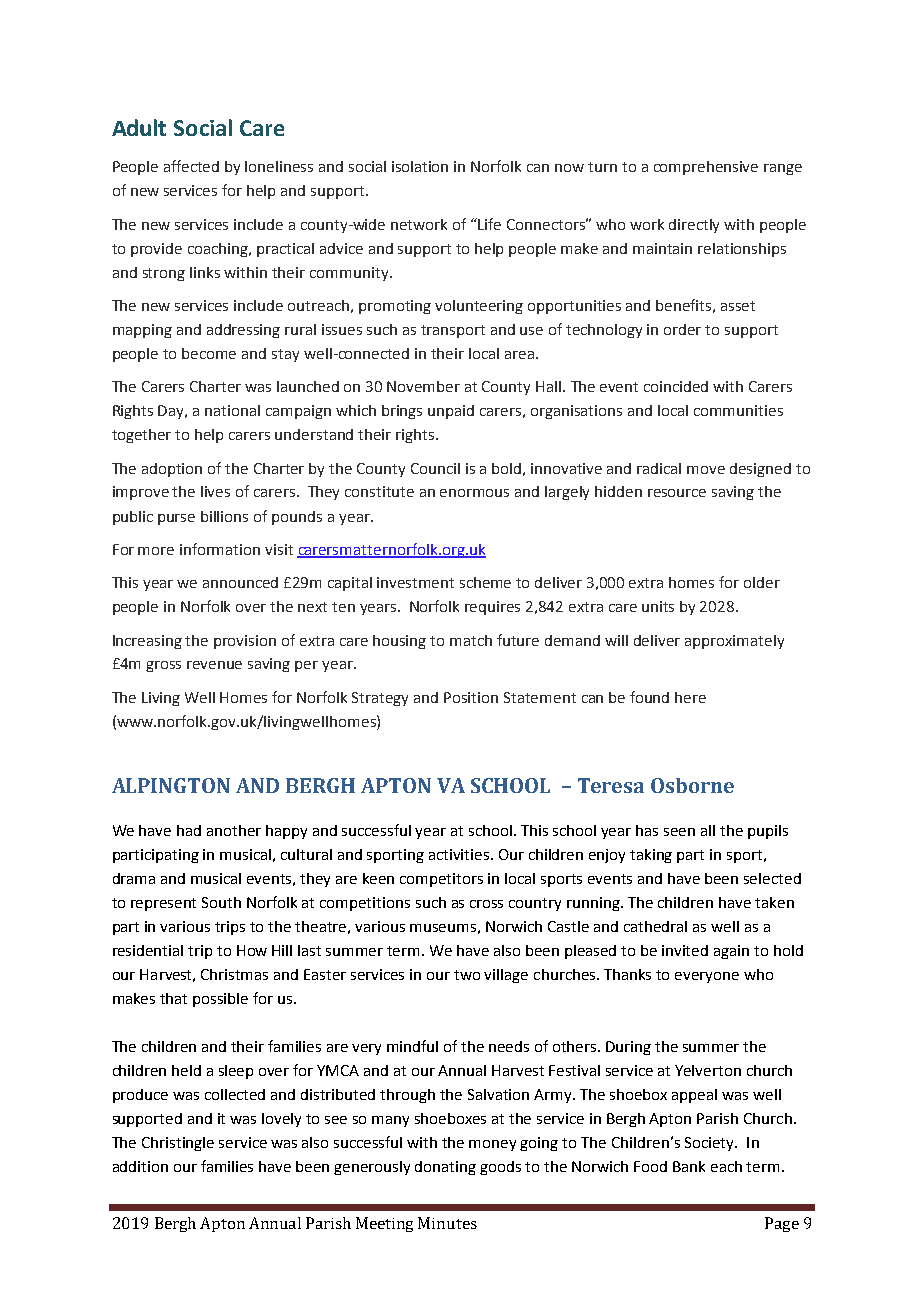 The image size is (924, 1308). What do you see at coordinates (706, 168) in the screenshot?
I see `comprehensive` at bounding box center [706, 168].
